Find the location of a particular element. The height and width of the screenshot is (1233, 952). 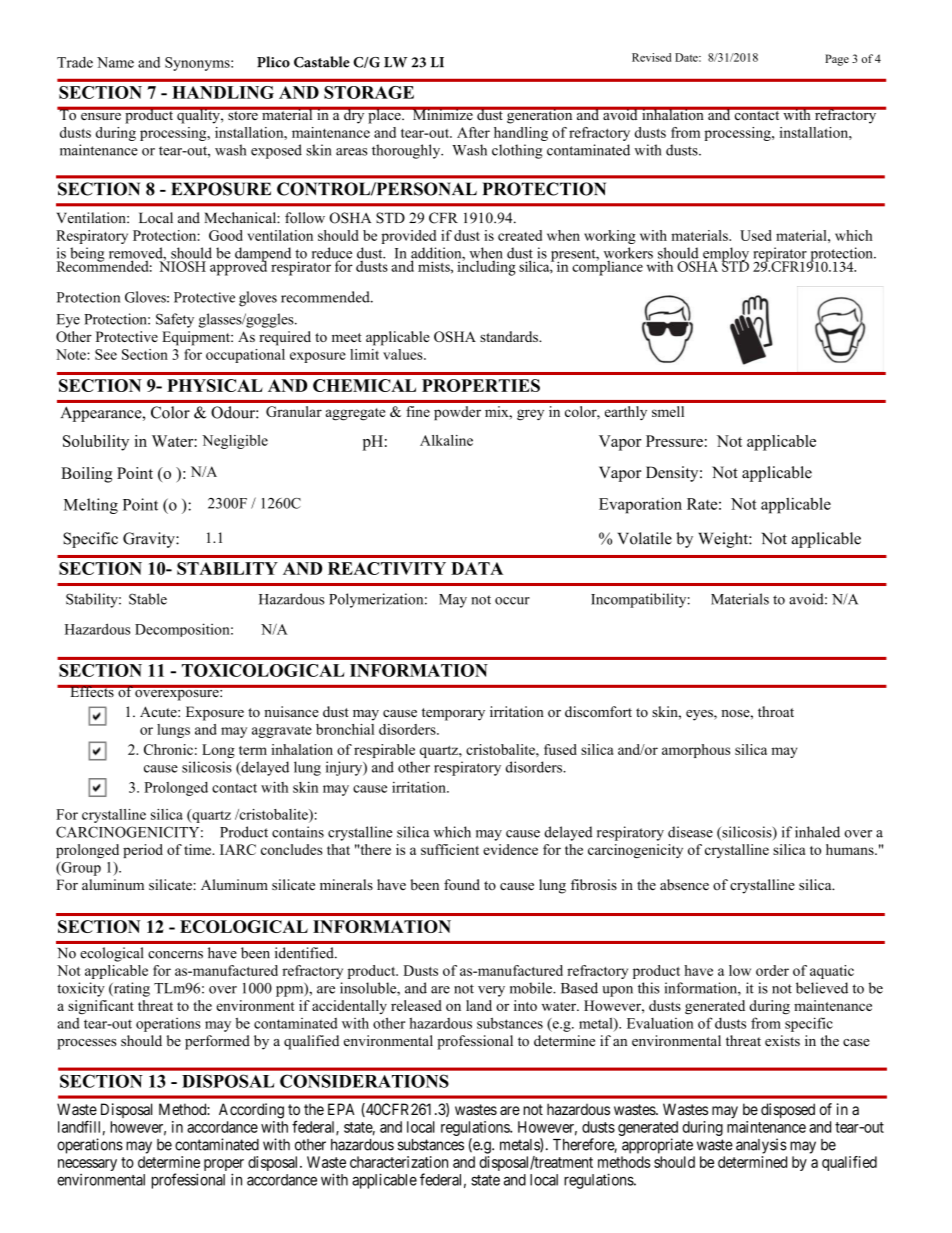

According is located at coordinates (251, 1111).
